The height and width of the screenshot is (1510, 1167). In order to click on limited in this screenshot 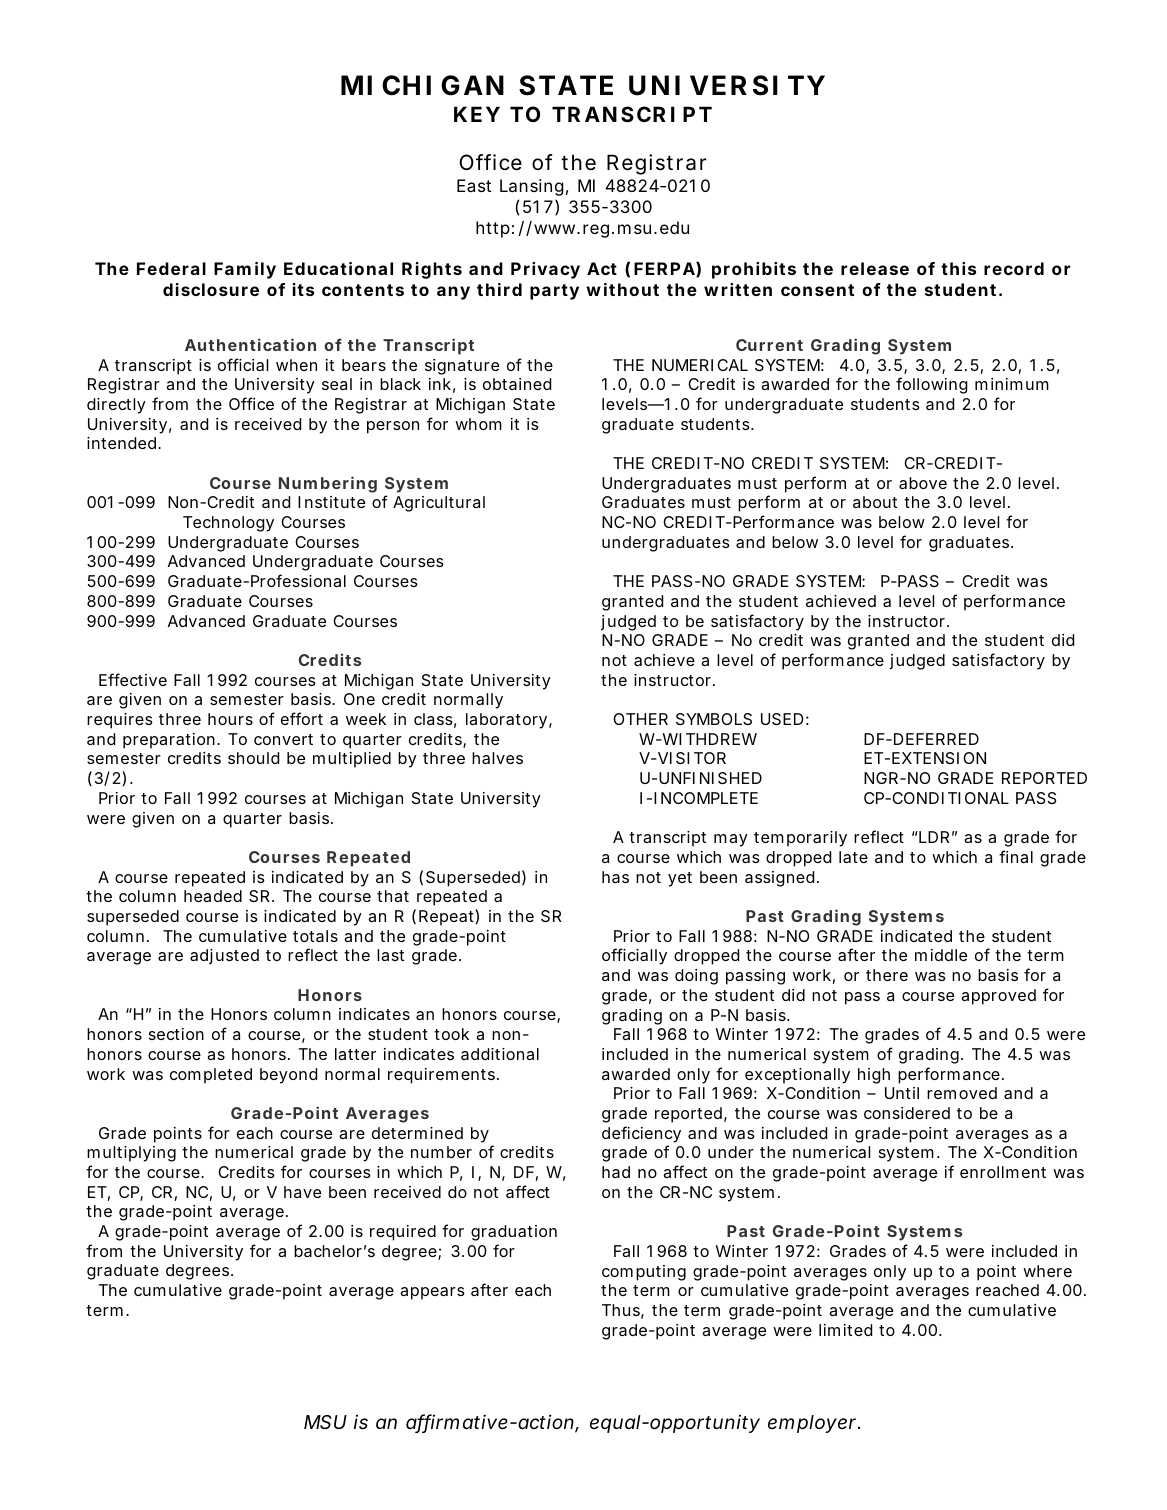, I will do `click(845, 1330)`.
